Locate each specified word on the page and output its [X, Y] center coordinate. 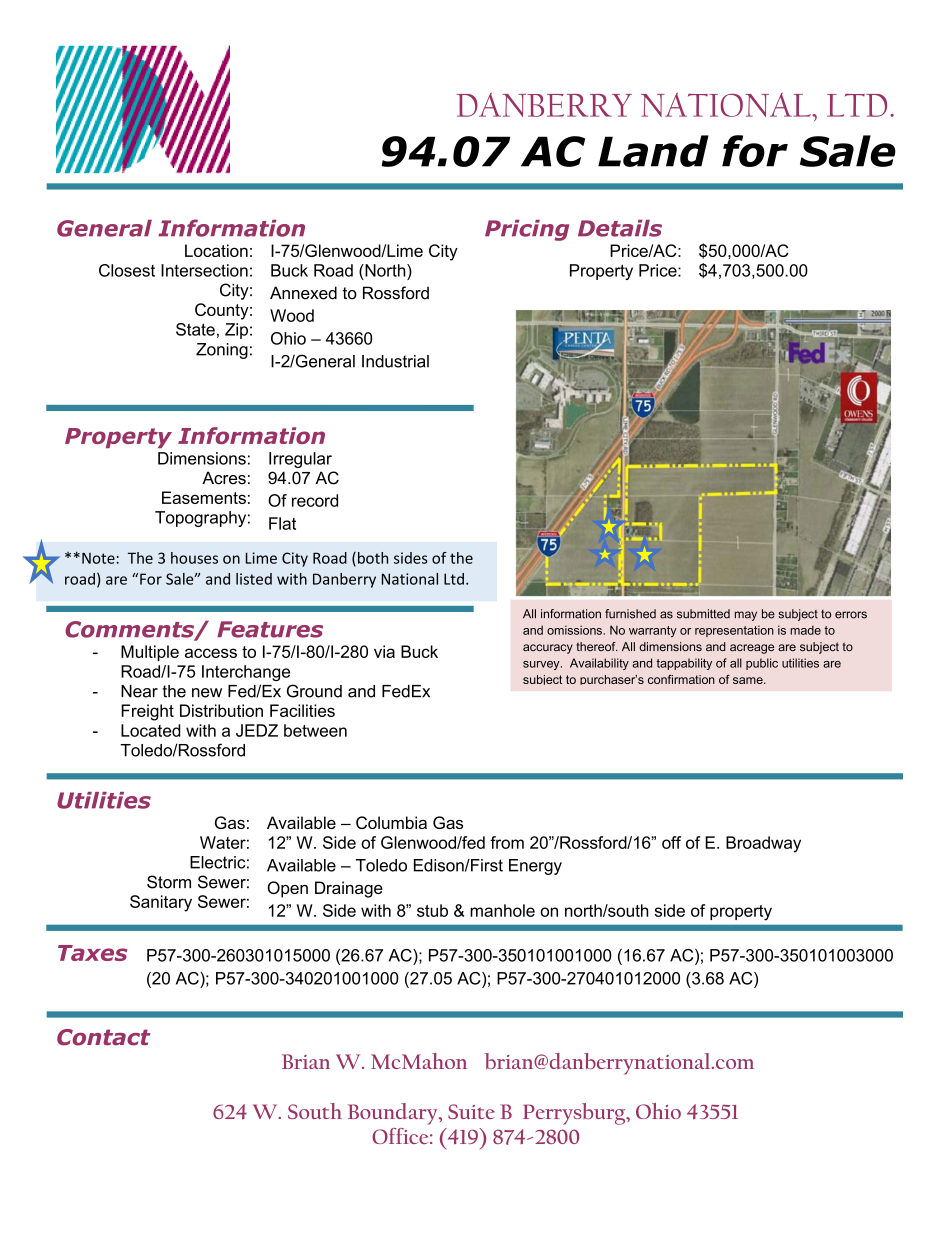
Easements [204, 497]
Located [150, 730]
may [746, 616]
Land [653, 151]
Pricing [527, 230]
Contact [104, 1037]
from [507, 842]
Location [216, 250]
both [373, 558]
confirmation [681, 679]
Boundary [394, 1114]
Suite [471, 1111]
